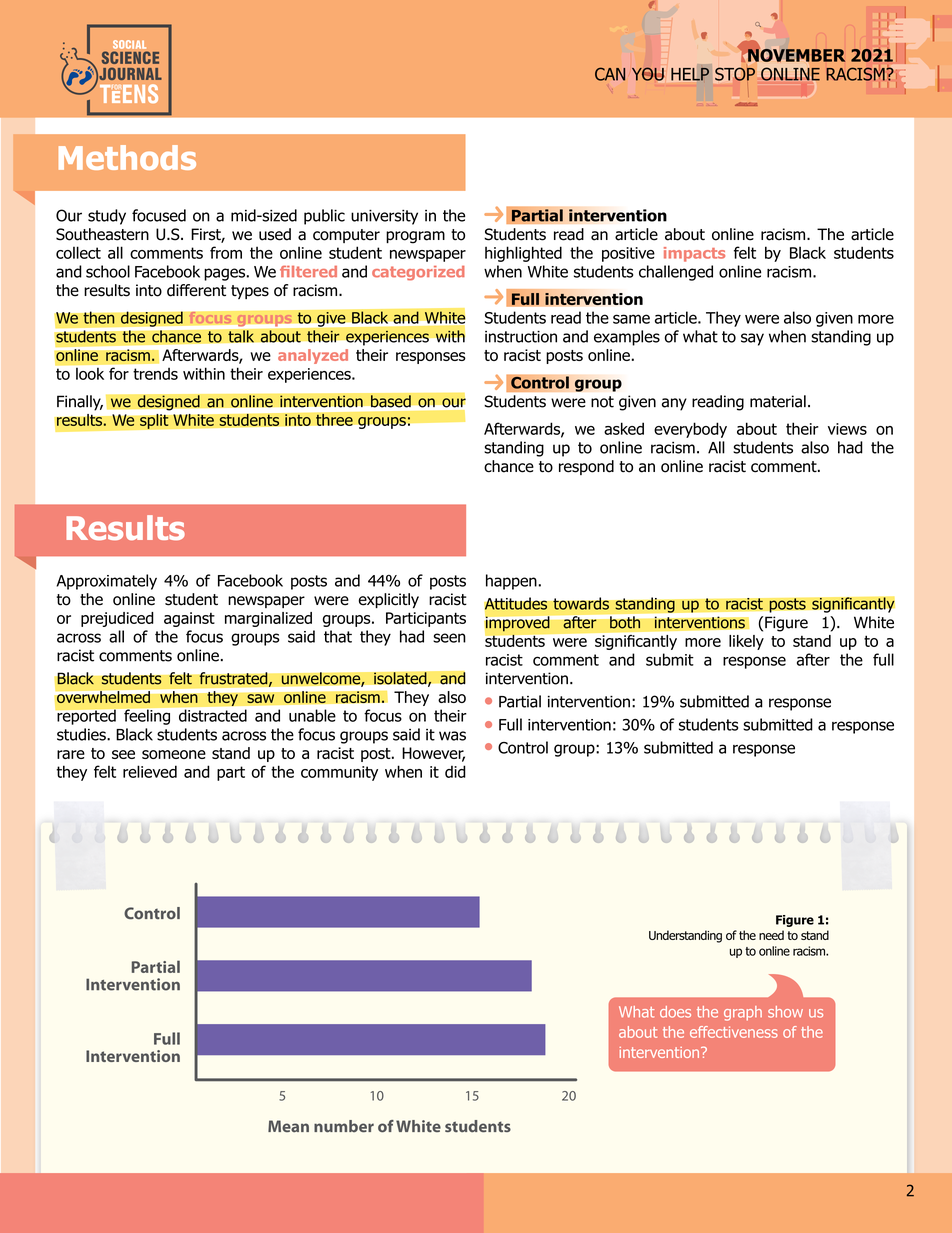 The width and height of the document is (952, 1233). Describe the element at coordinates (455, 771) in the document. I see `did` at that location.
